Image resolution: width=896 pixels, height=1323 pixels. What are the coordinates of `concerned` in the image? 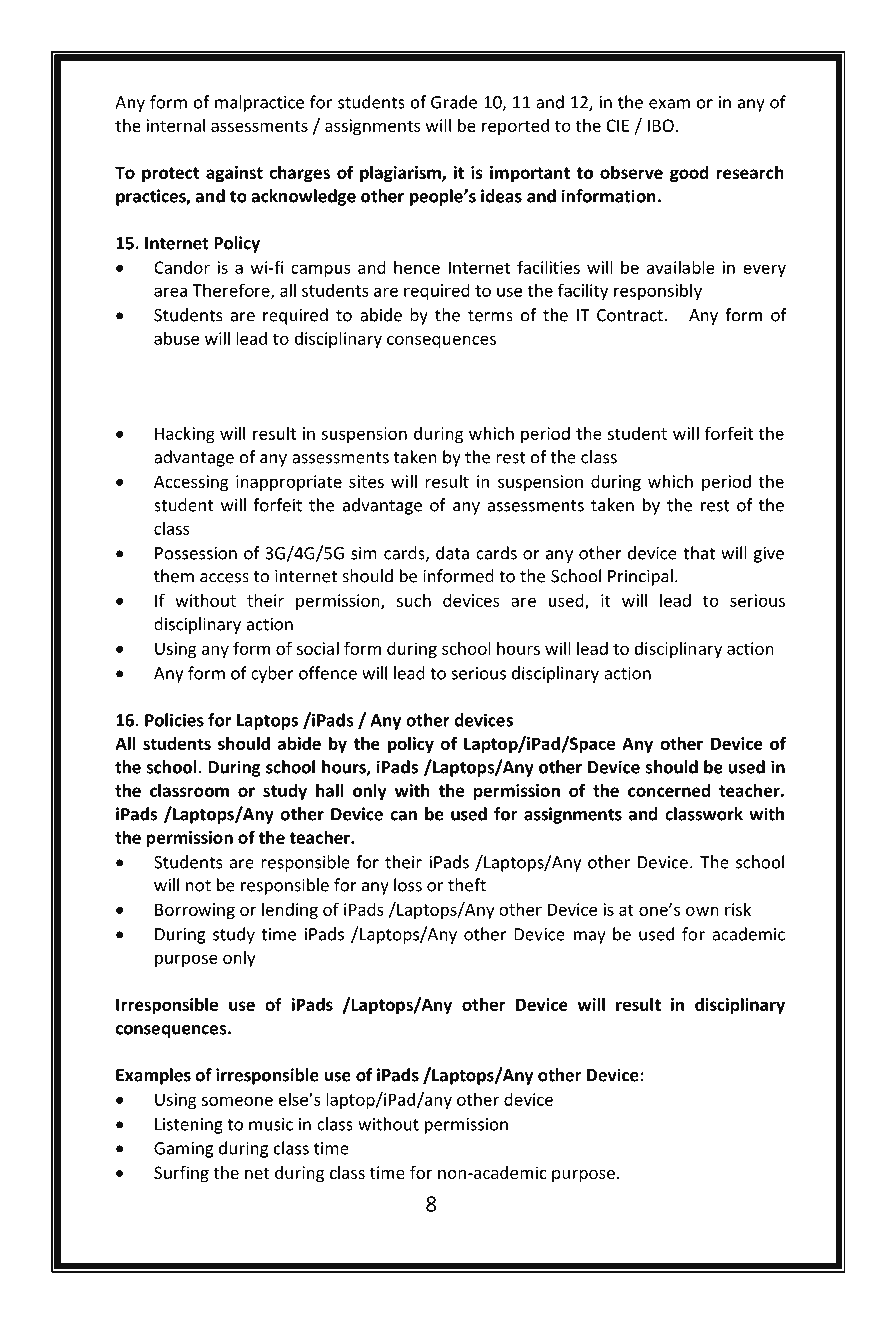 It's located at (669, 790).
